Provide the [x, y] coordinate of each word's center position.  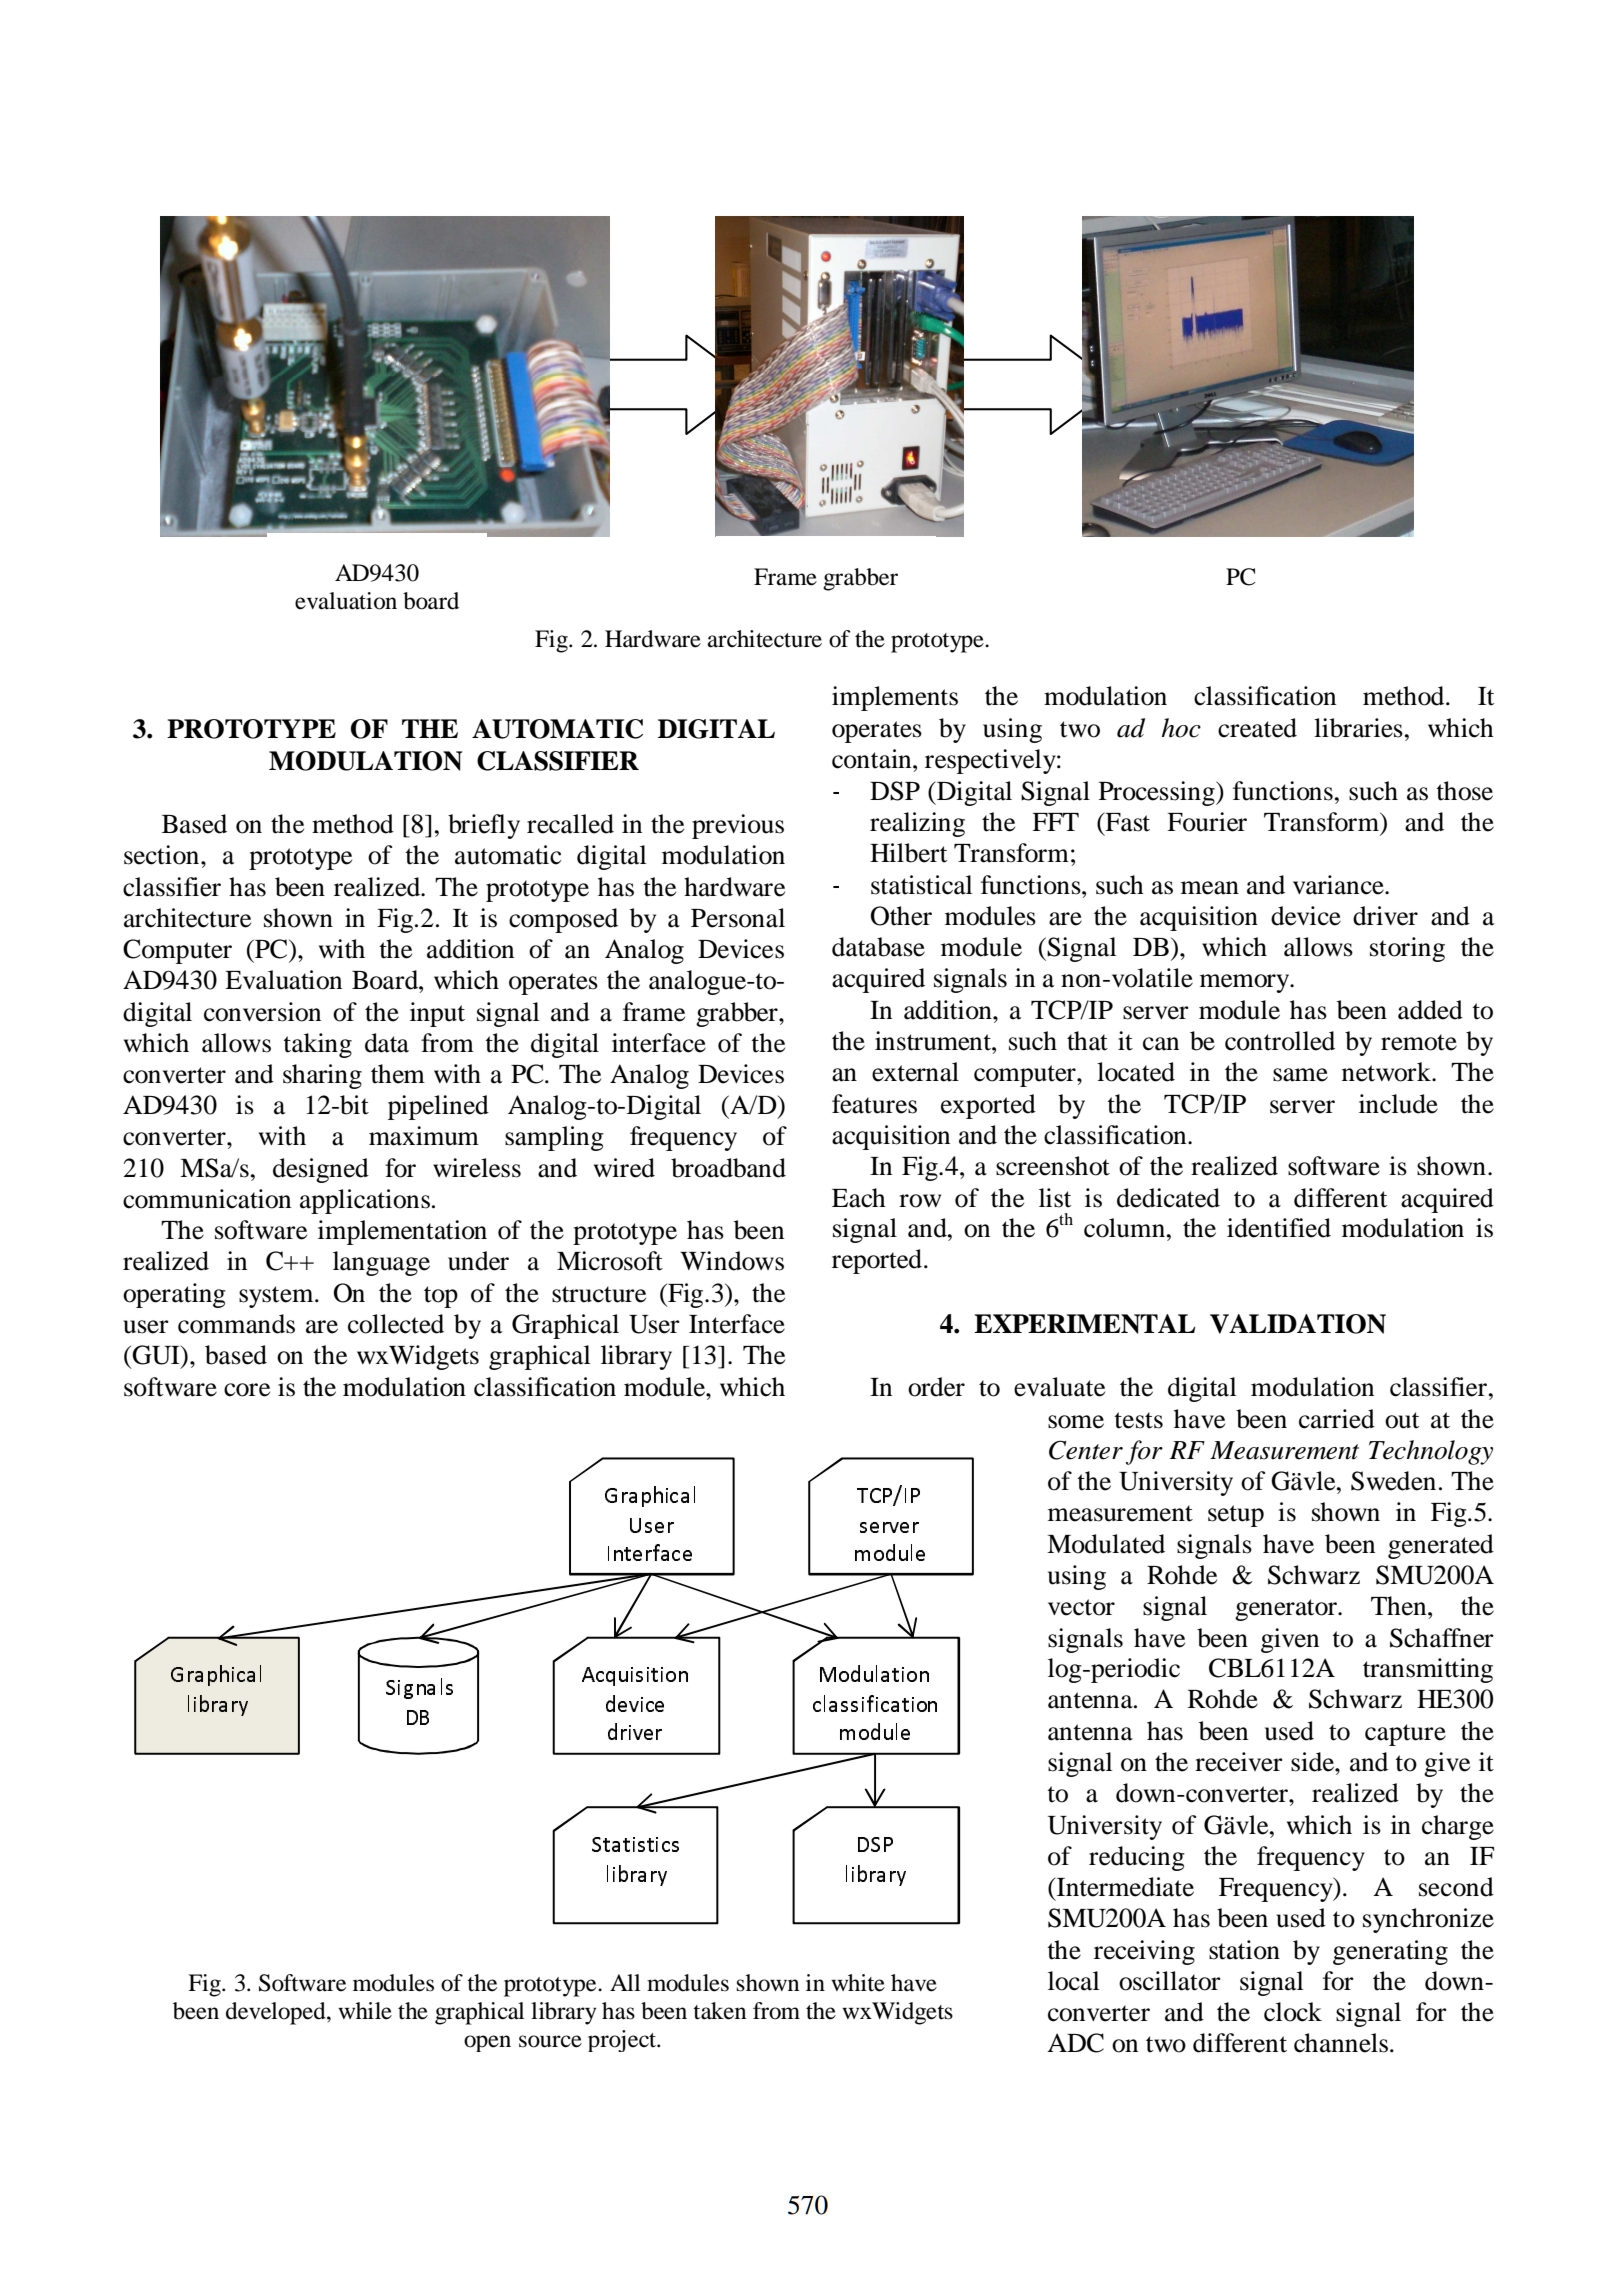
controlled [1280, 1041]
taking [317, 1045]
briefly [484, 826]
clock [1293, 2012]
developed [277, 2013]
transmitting [1428, 1670]
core [247, 1390]
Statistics [635, 1844]
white [858, 1983]
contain [873, 759]
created [1257, 728]
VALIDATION [1298, 1324]
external [915, 1072]
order [936, 1387]
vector [1081, 1607]
